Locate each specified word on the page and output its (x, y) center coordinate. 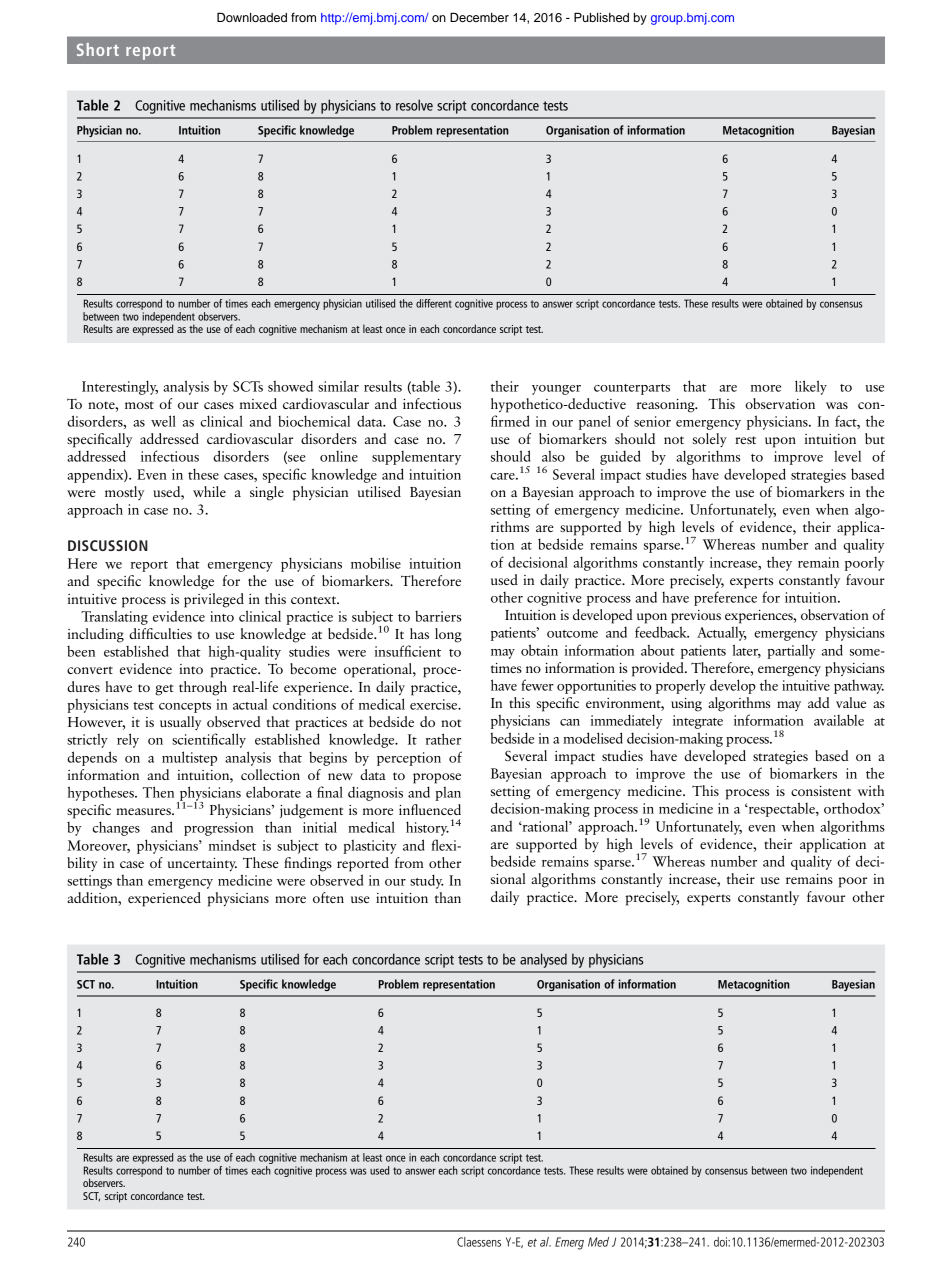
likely (811, 387)
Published (601, 17)
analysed (543, 960)
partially (791, 651)
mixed (258, 403)
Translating (114, 617)
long (448, 635)
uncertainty (202, 865)
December (479, 17)
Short (98, 49)
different (434, 303)
